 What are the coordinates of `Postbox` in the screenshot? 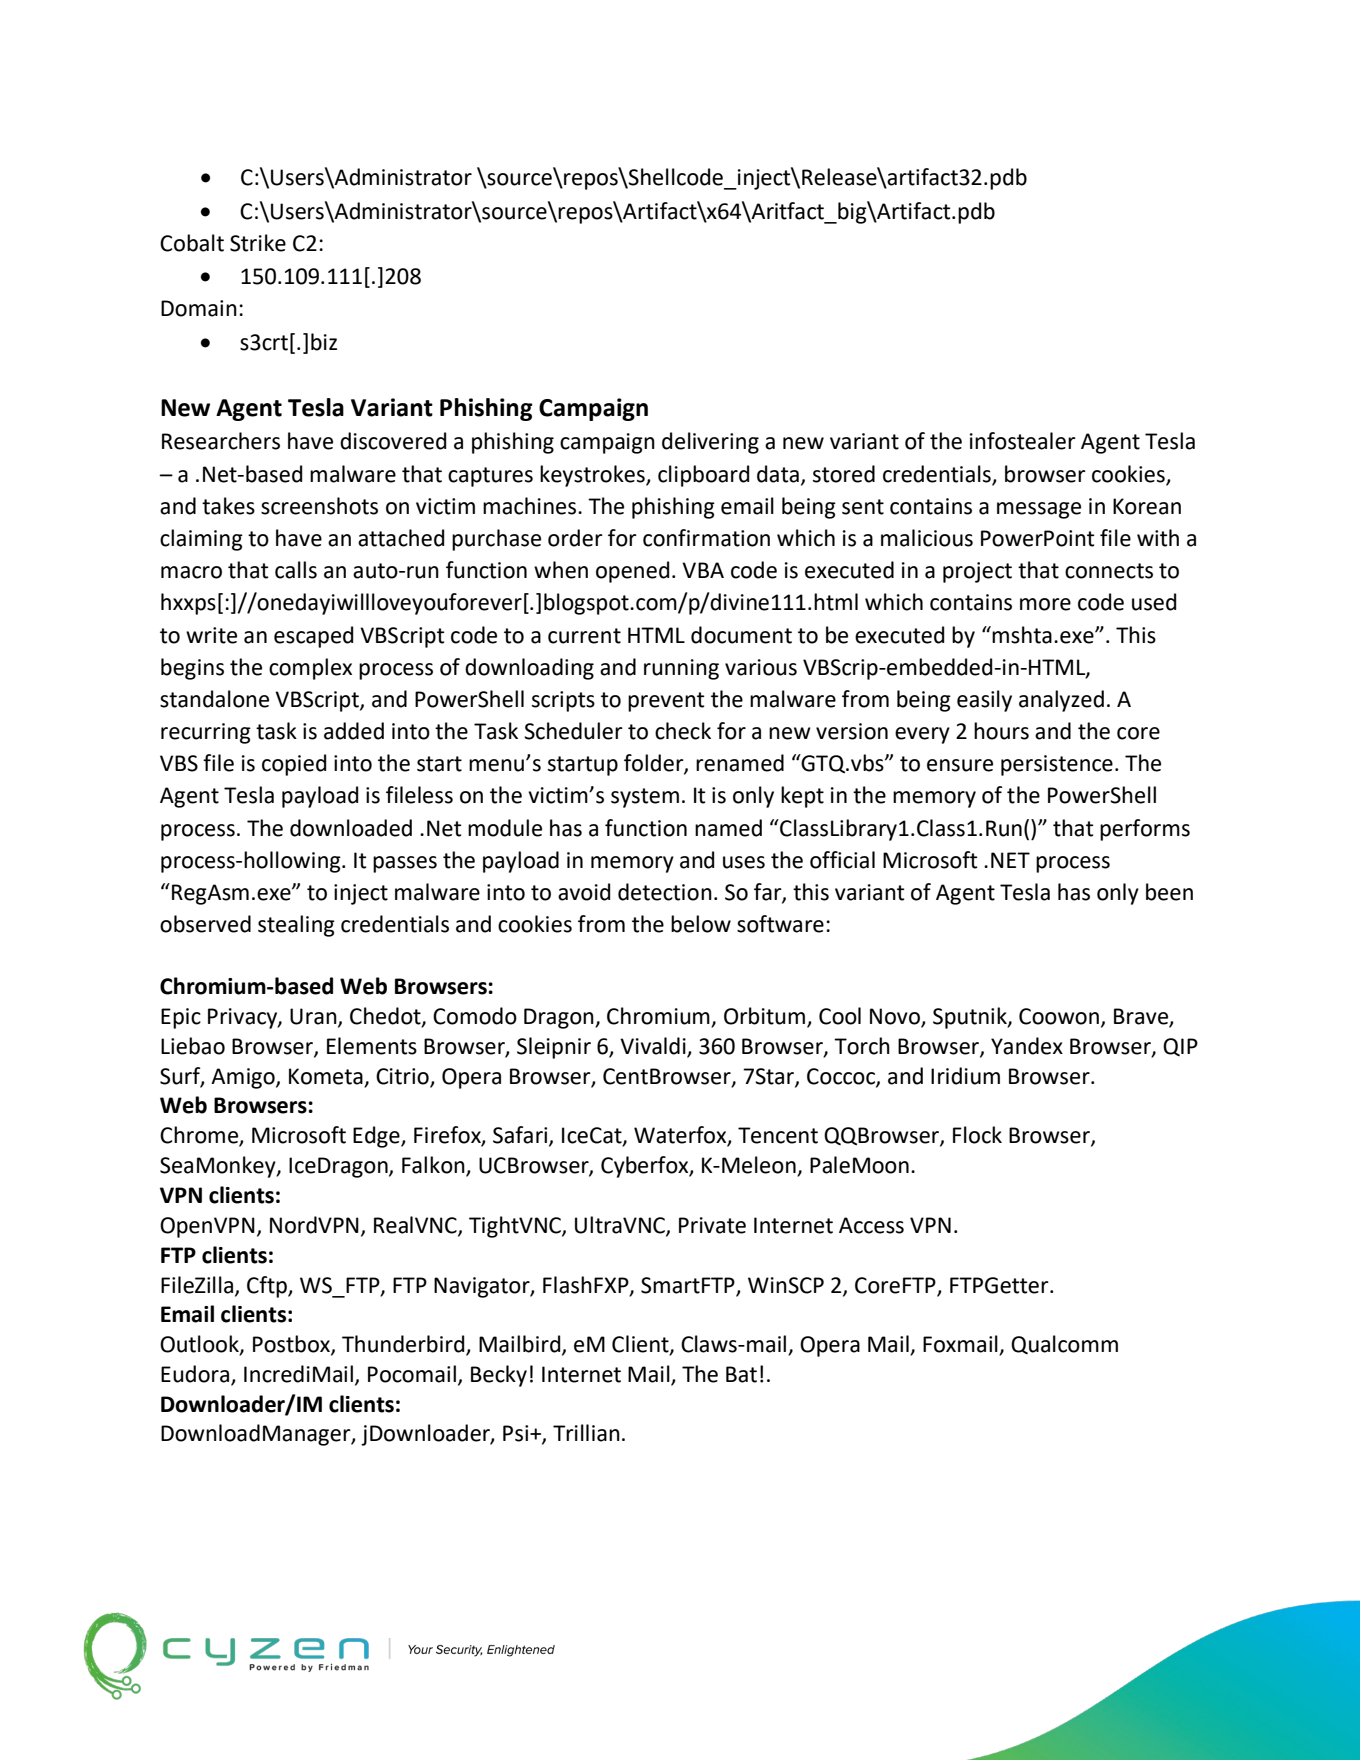 It's located at (292, 1345).
